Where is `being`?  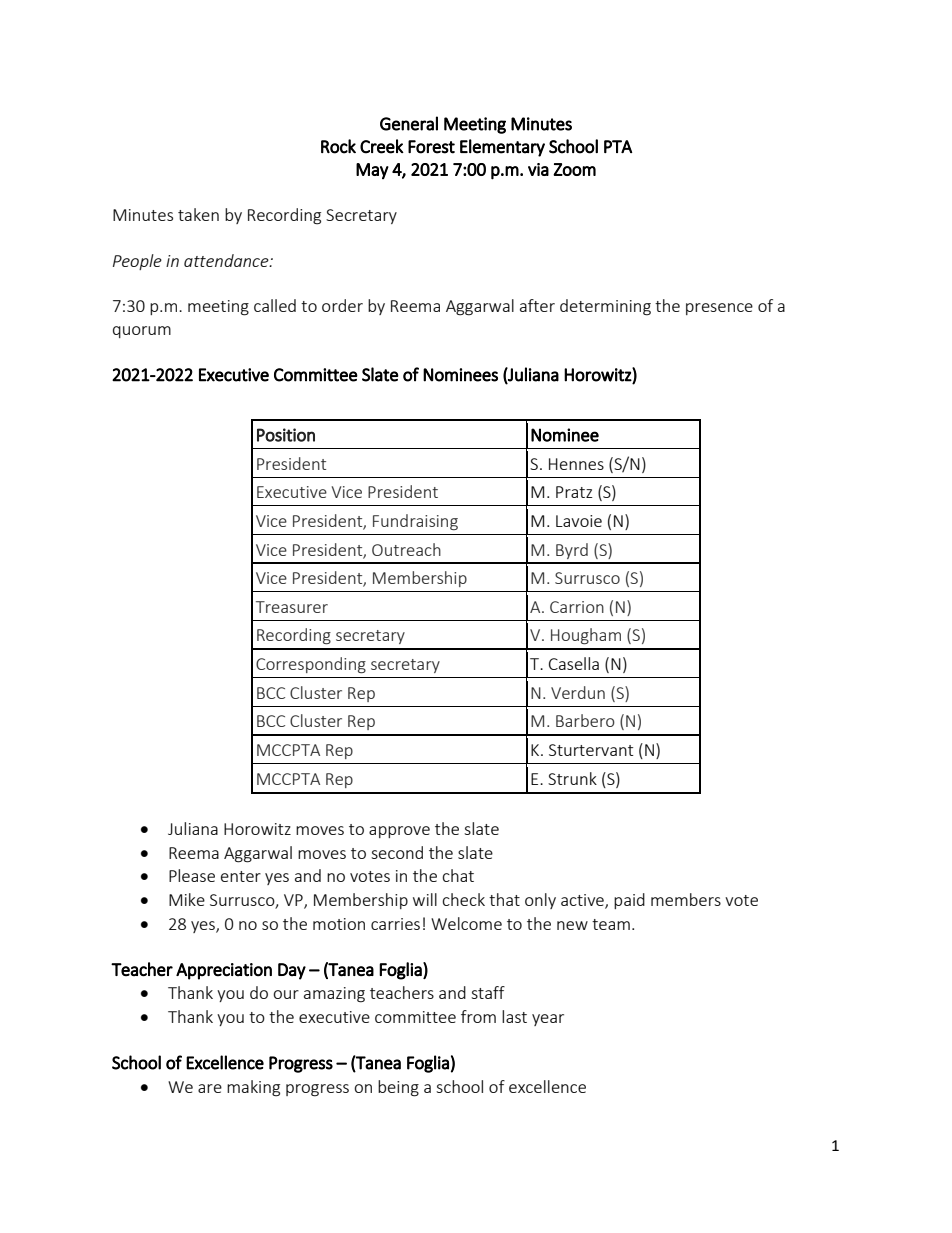 being is located at coordinates (398, 1088).
